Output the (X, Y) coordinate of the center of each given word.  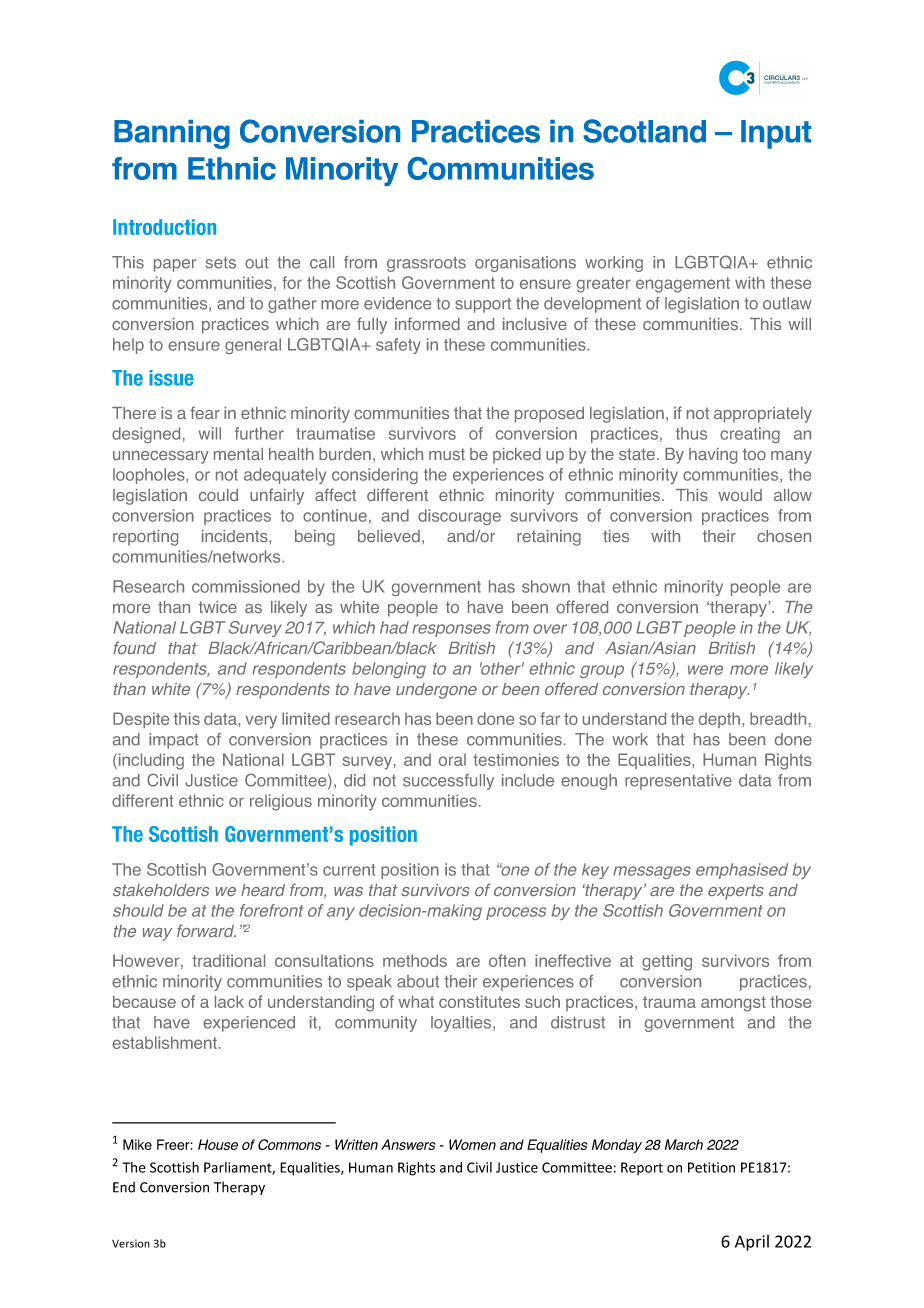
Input (776, 134)
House (218, 1144)
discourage (459, 517)
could (218, 495)
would (740, 495)
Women (472, 1144)
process (516, 913)
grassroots (426, 264)
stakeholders (161, 890)
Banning (172, 134)
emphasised (742, 871)
